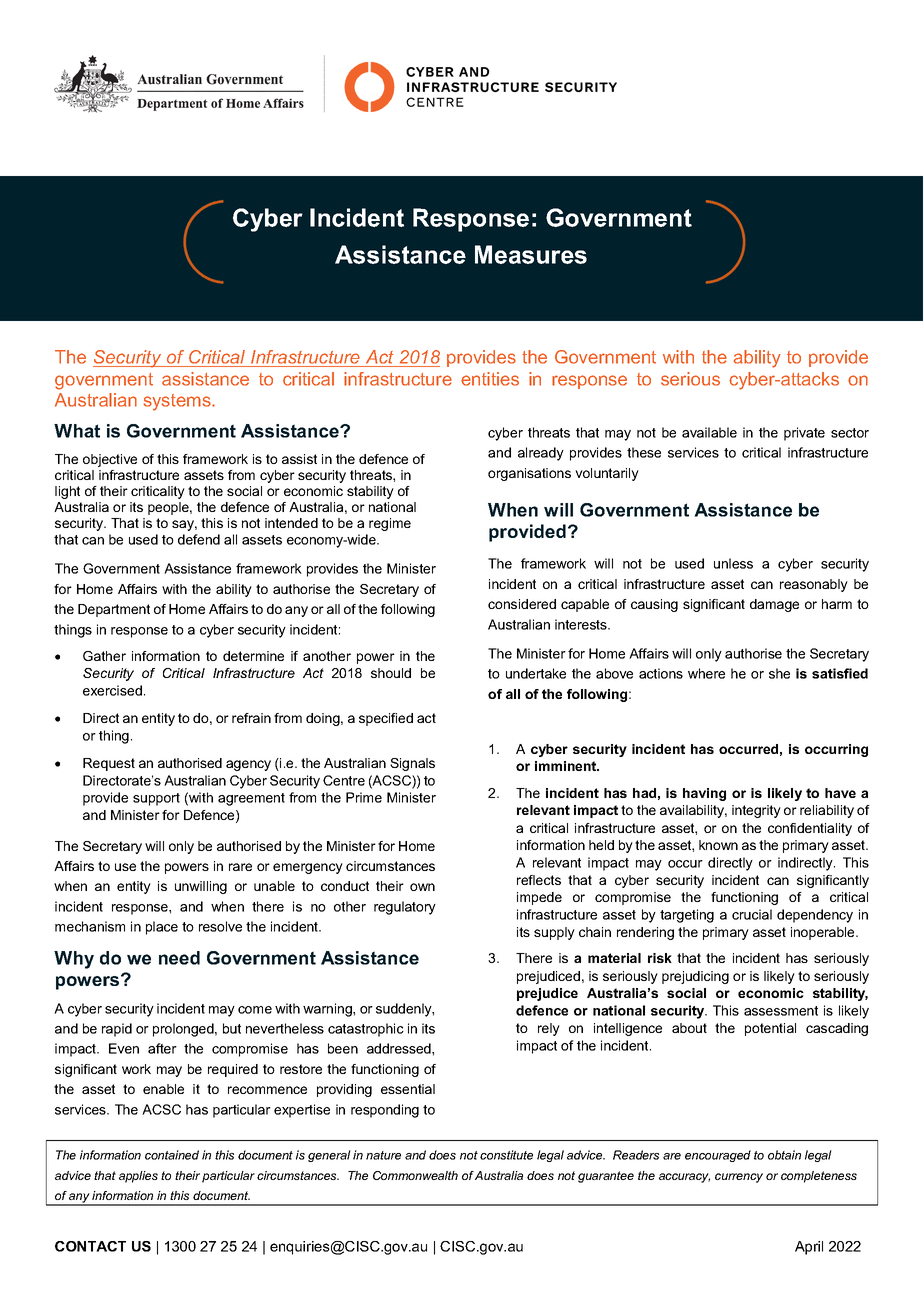 The image size is (924, 1308). I want to click on Signals, so click(412, 764).
